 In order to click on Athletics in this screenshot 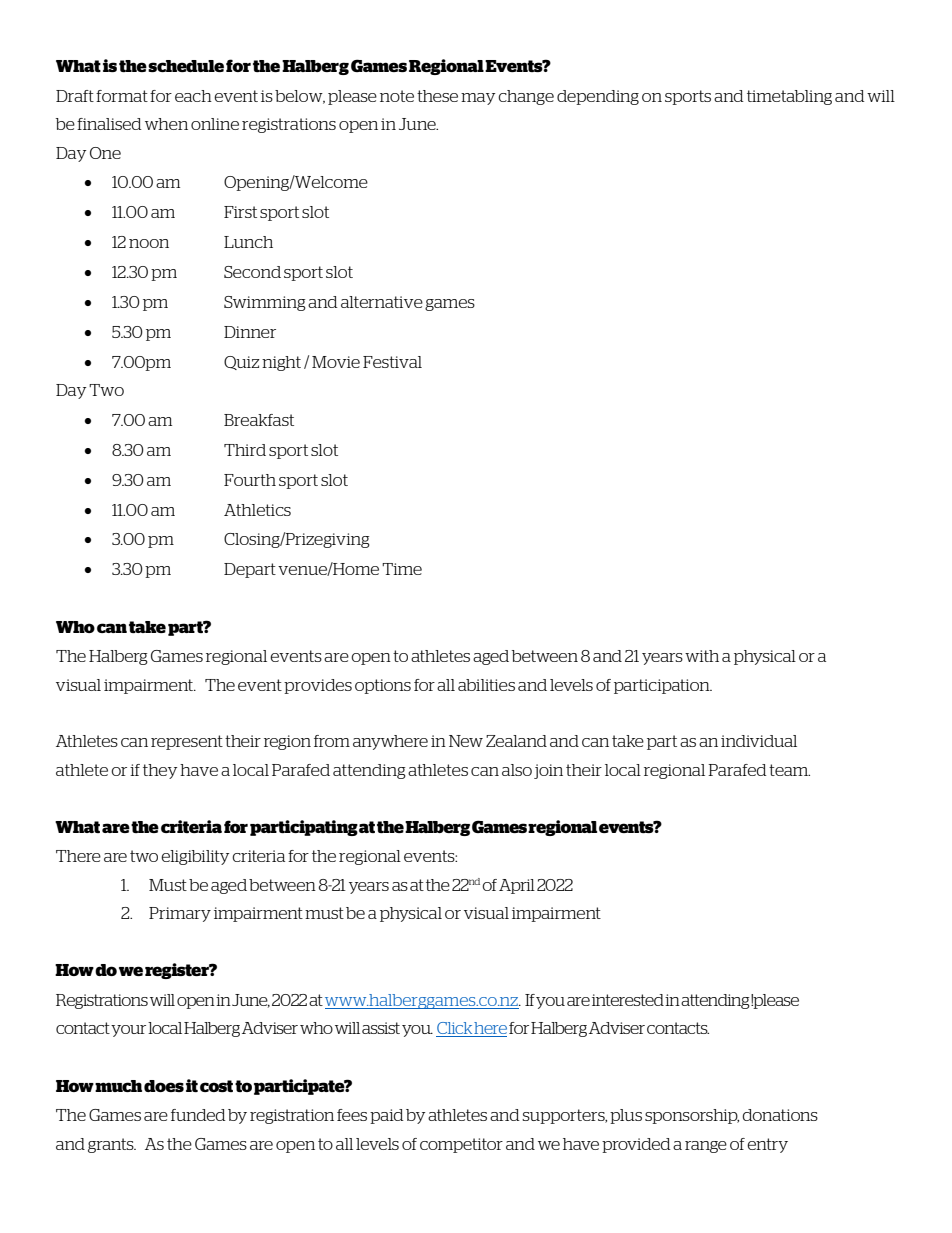, I will do `click(257, 510)`.
